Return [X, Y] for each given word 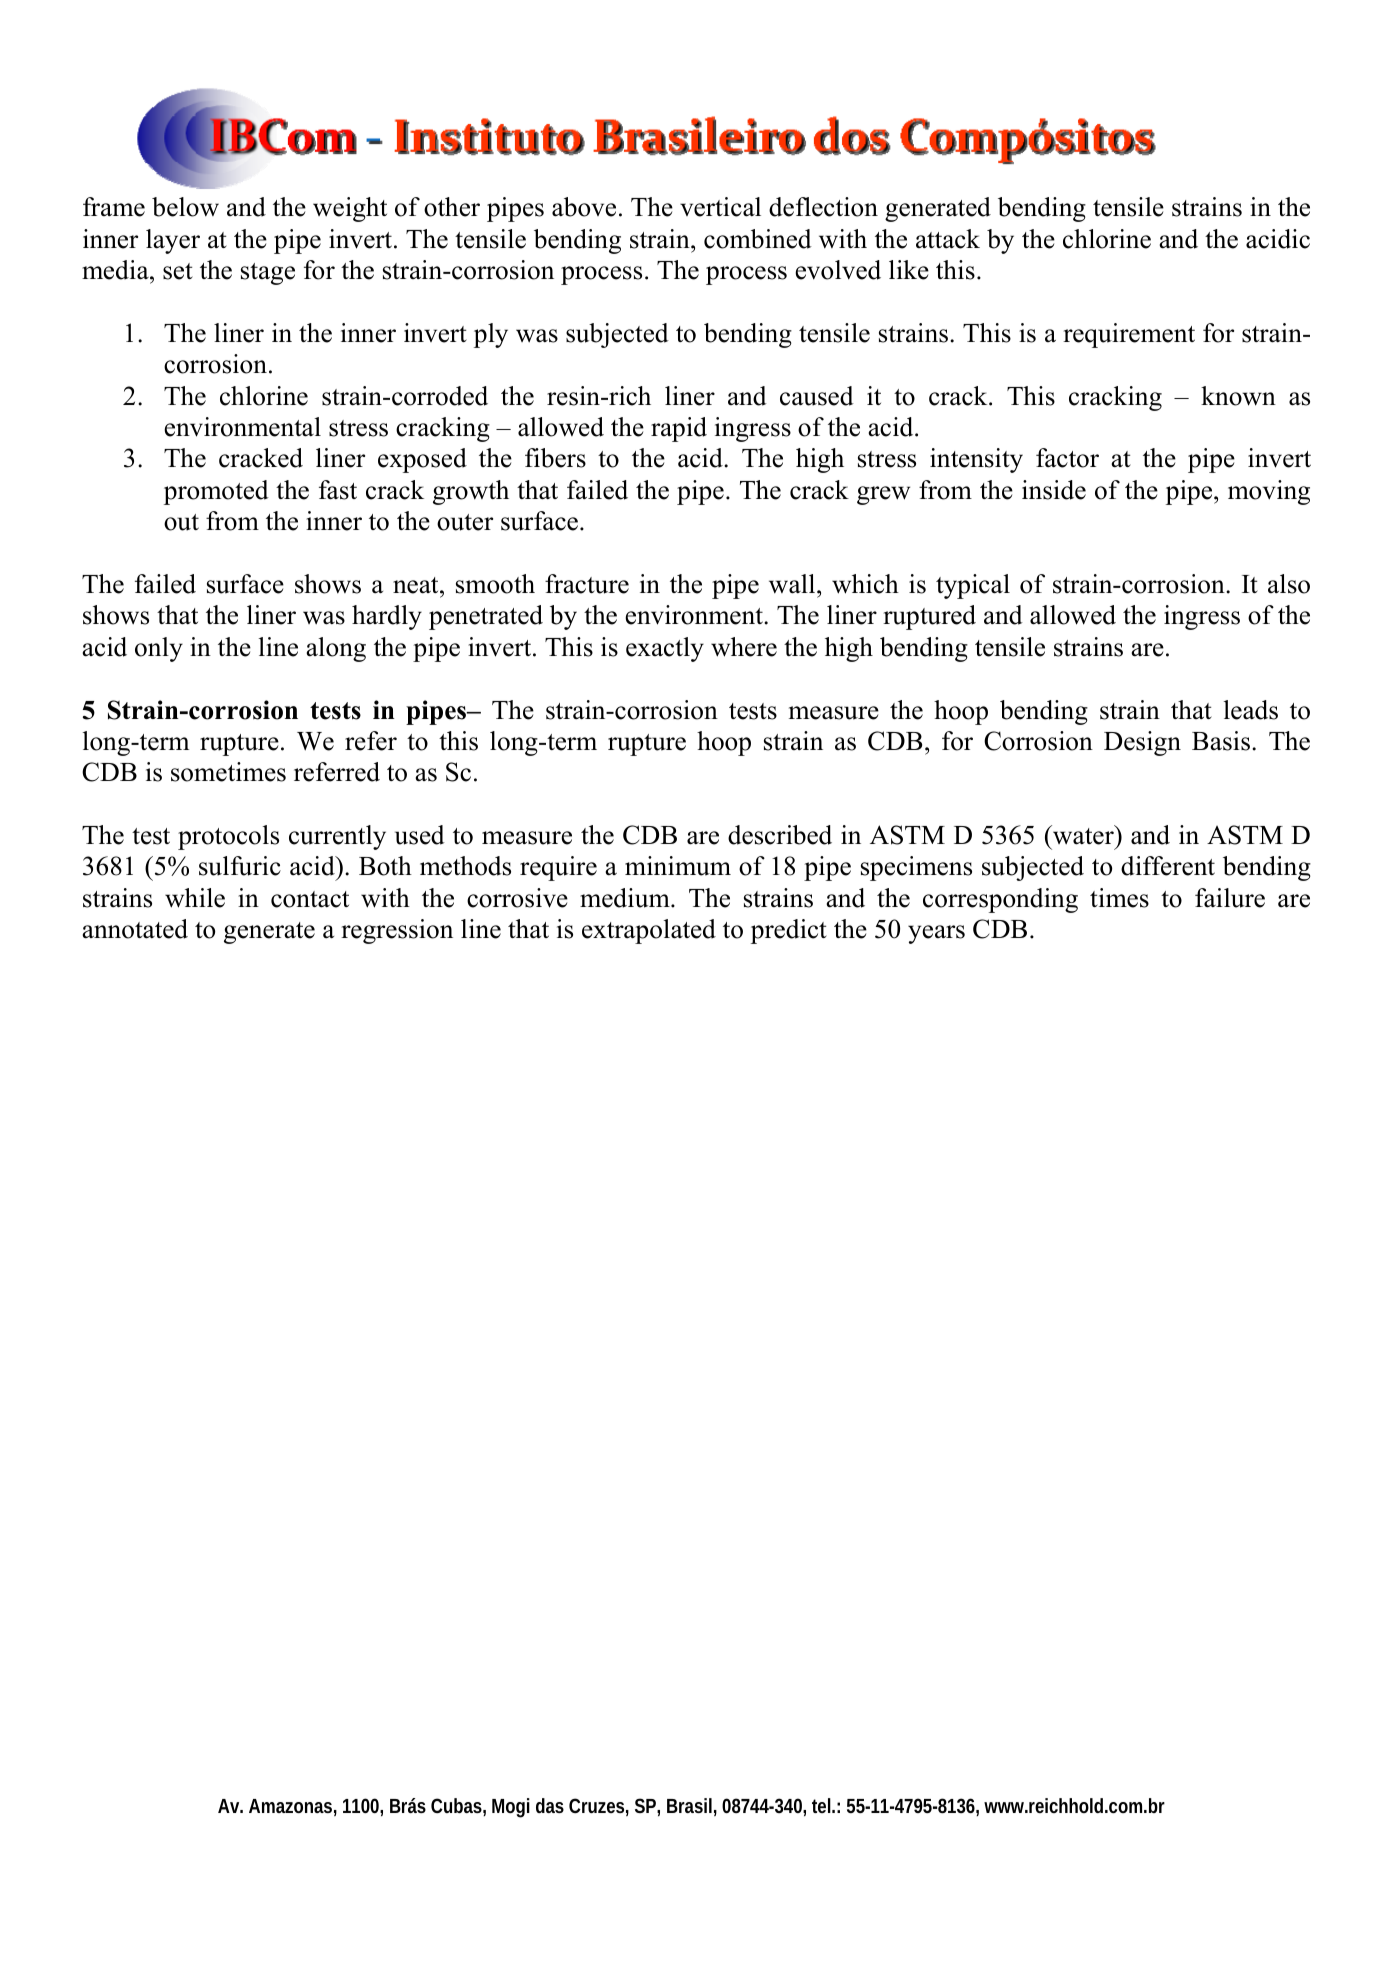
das [550, 1805]
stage [268, 274]
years [936, 934]
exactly [665, 649]
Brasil [689, 1805]
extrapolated [649, 931]
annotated [135, 929]
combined [758, 239]
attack [948, 239]
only [159, 649]
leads [1251, 710]
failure [1230, 898]
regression [397, 931]
